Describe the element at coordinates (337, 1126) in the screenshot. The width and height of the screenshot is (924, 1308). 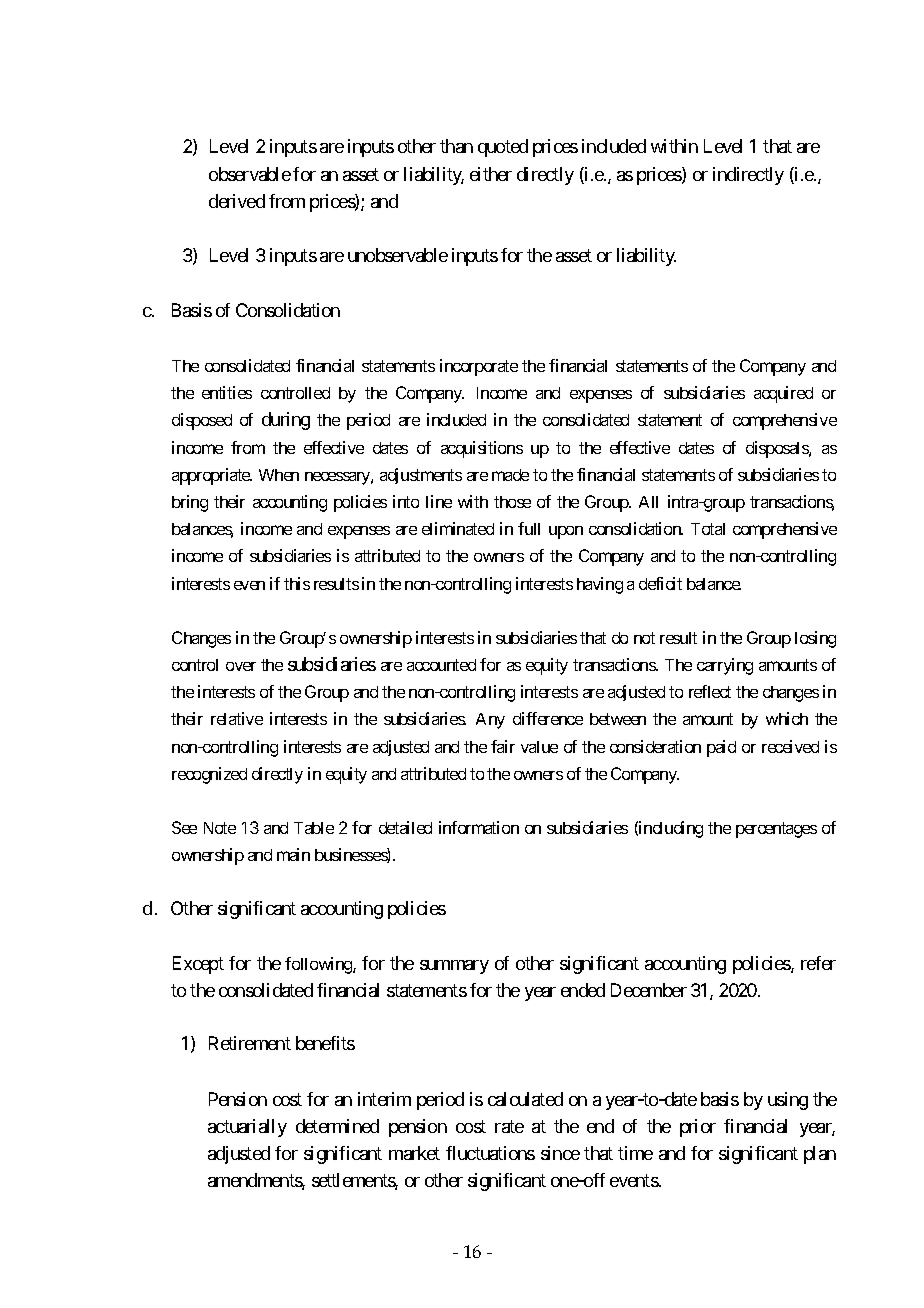
I see `determined` at that location.
